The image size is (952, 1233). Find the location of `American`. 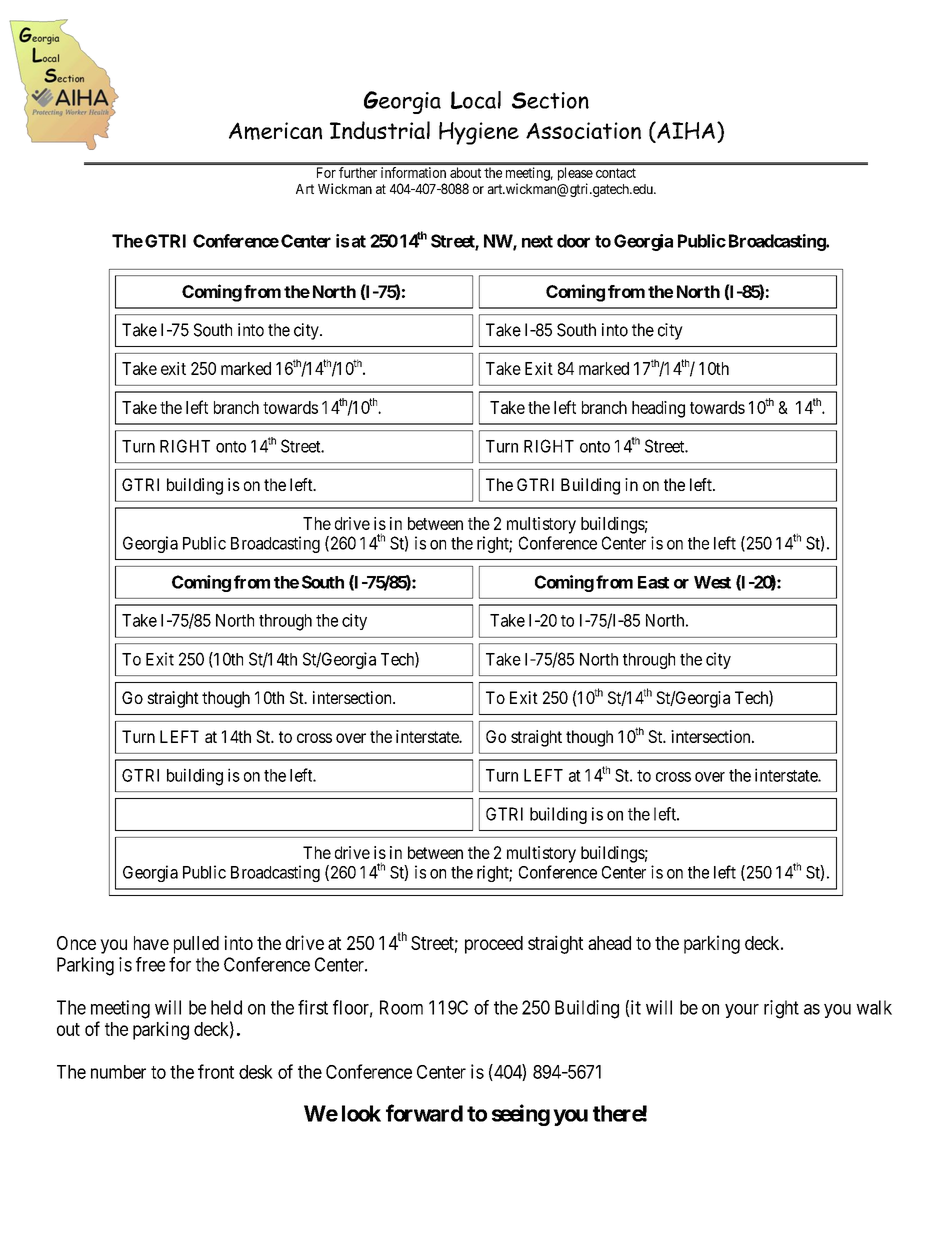

American is located at coordinates (275, 131).
